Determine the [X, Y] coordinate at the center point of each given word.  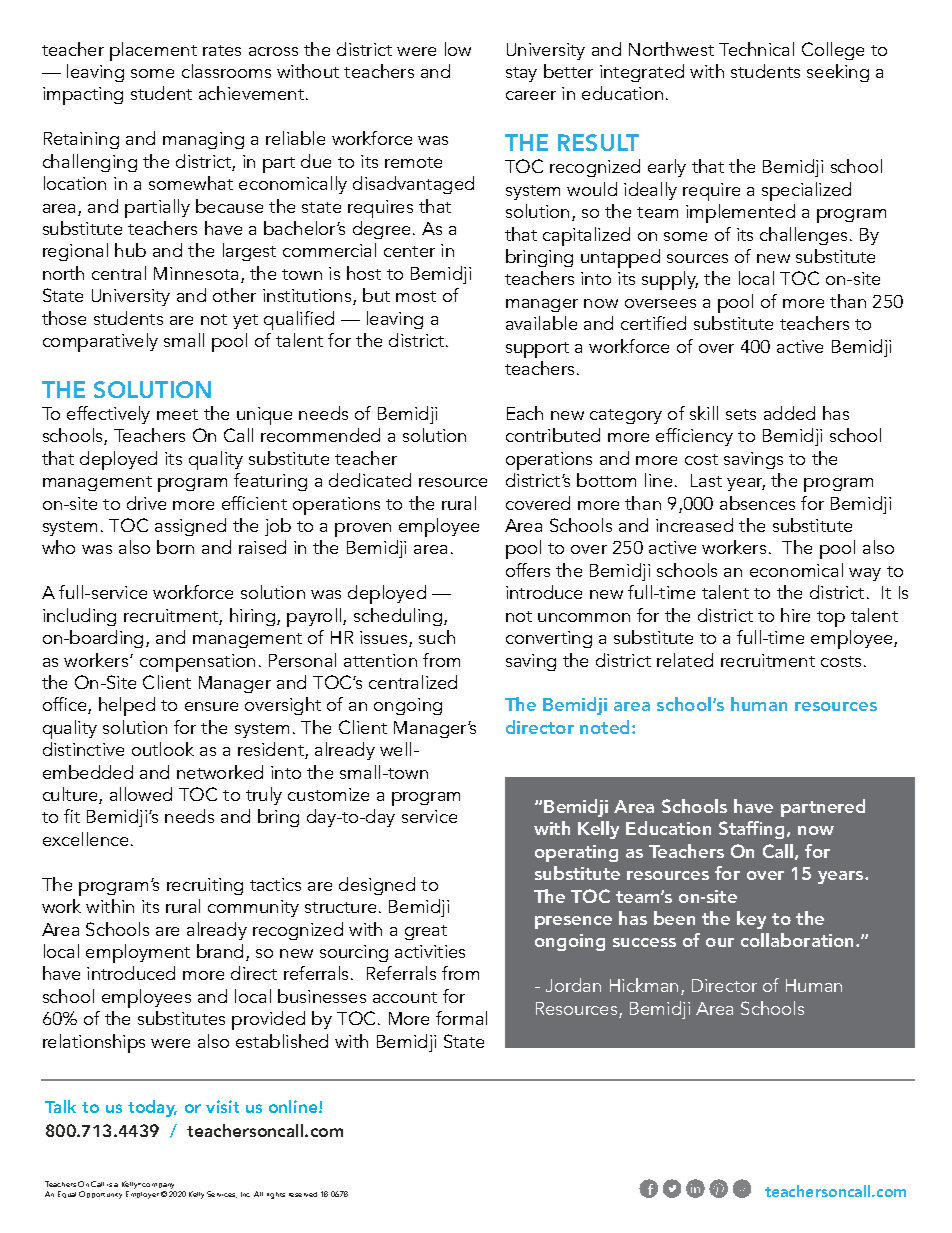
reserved [303, 1194]
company [159, 1187]
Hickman [644, 985]
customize [328, 794]
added [789, 413]
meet [177, 414]
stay [521, 74]
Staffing [751, 830]
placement [153, 51]
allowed [141, 794]
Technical [756, 49]
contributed [553, 435]
